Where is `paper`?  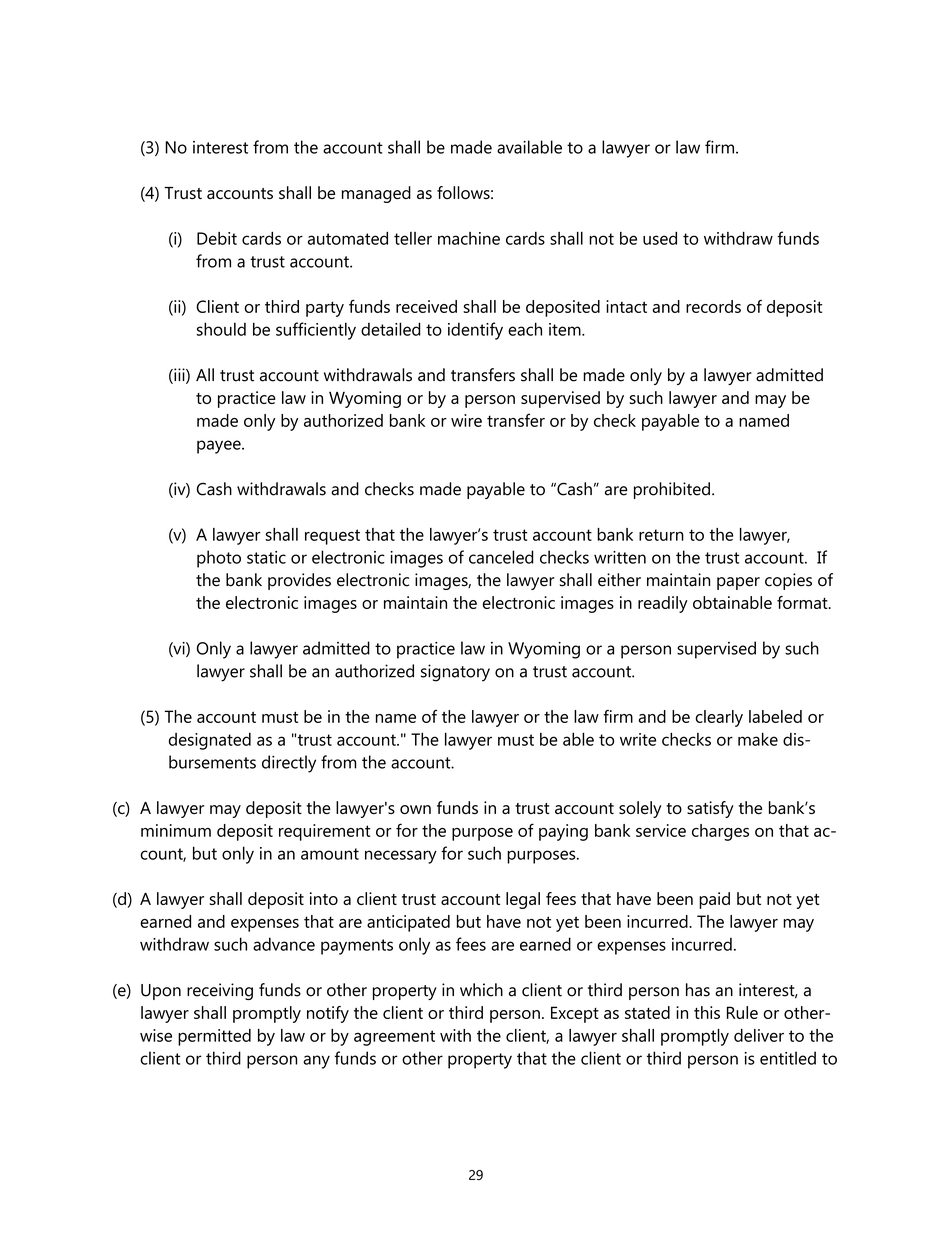 paper is located at coordinates (738, 583).
